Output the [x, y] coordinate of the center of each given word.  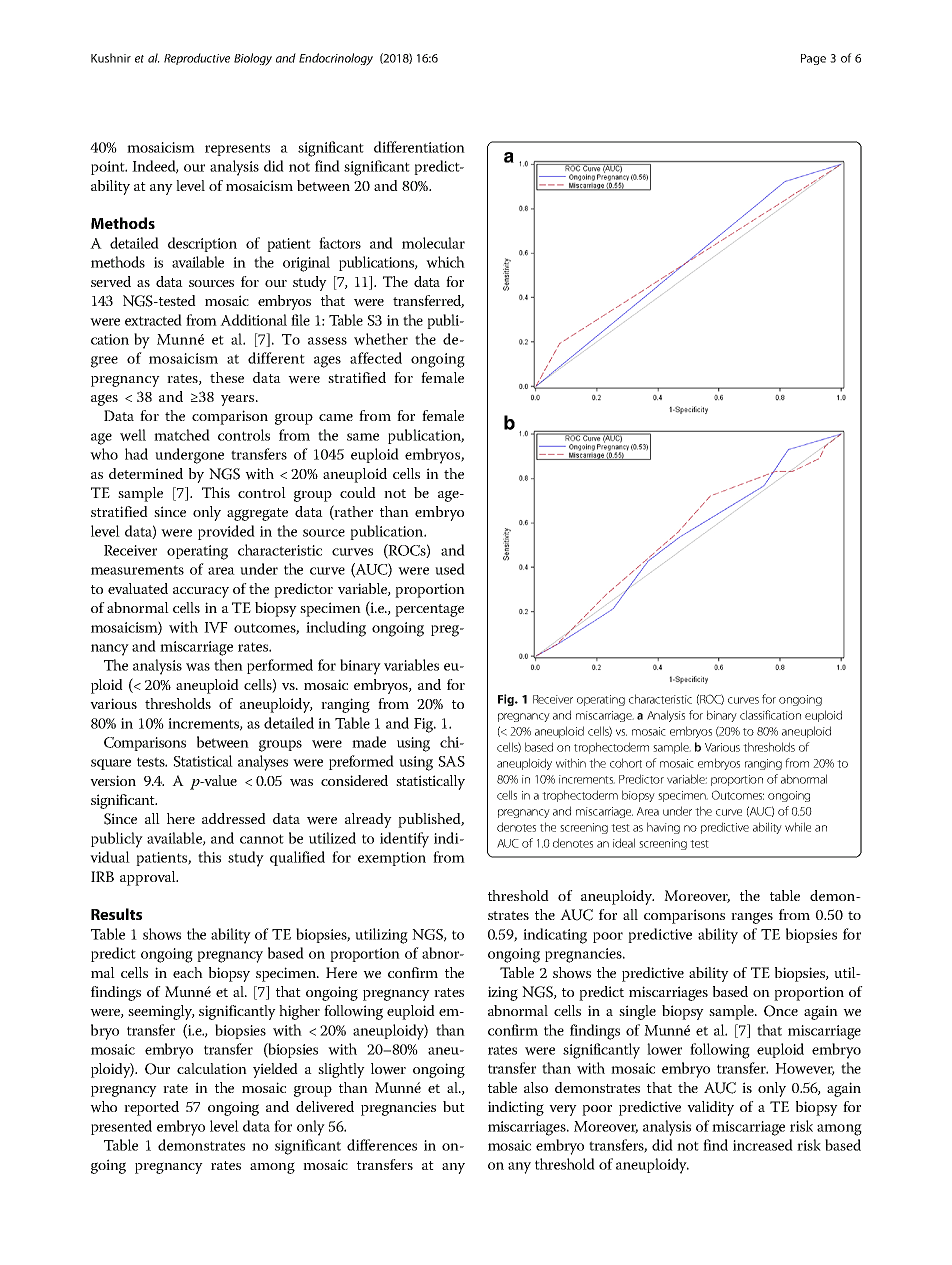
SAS [451, 761]
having [663, 828]
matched [182, 435]
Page [813, 59]
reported [151, 1108]
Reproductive [197, 59]
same [363, 437]
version [113, 780]
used [450, 569]
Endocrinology [336, 59]
